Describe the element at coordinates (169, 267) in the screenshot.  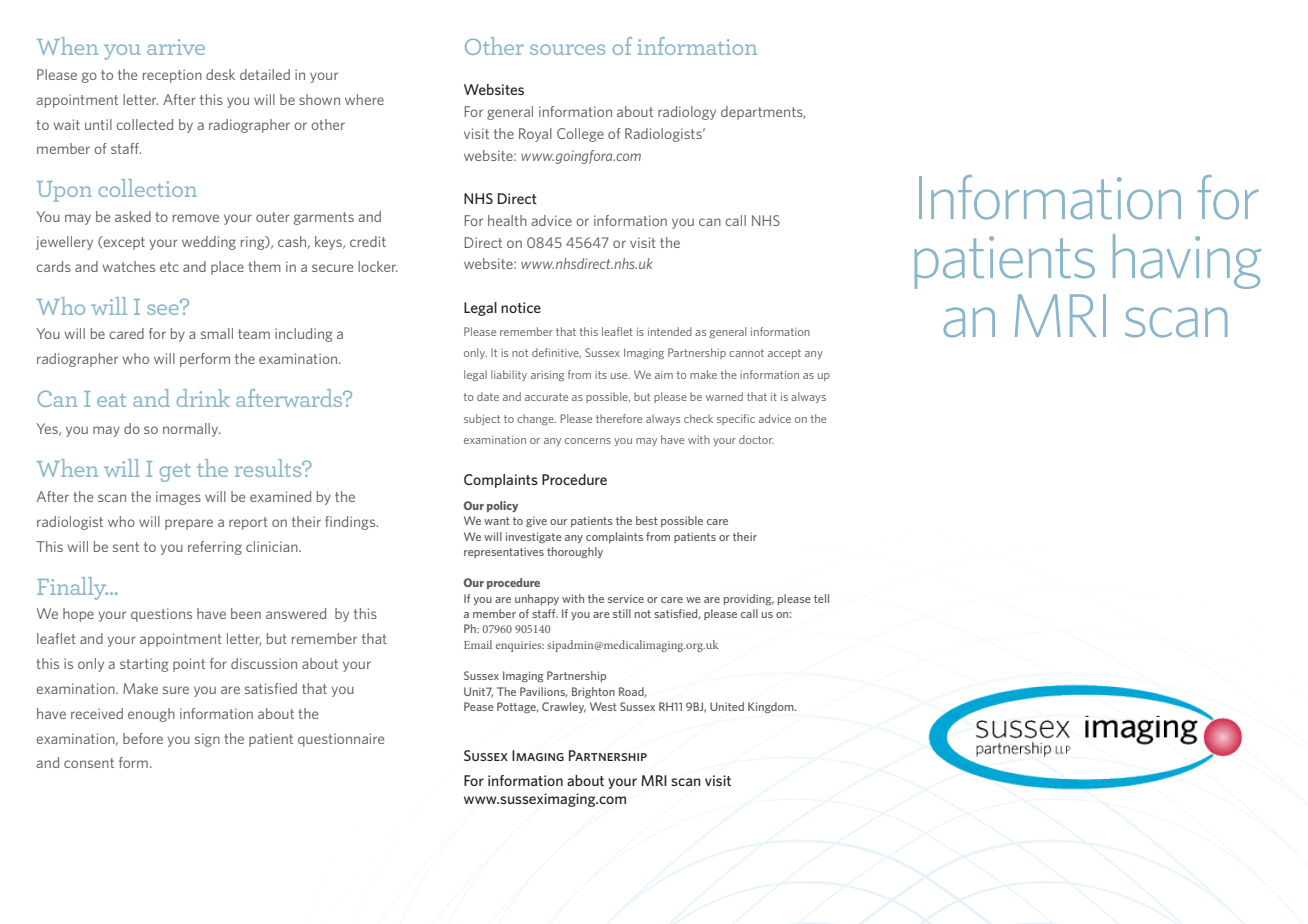
I see `etc` at that location.
